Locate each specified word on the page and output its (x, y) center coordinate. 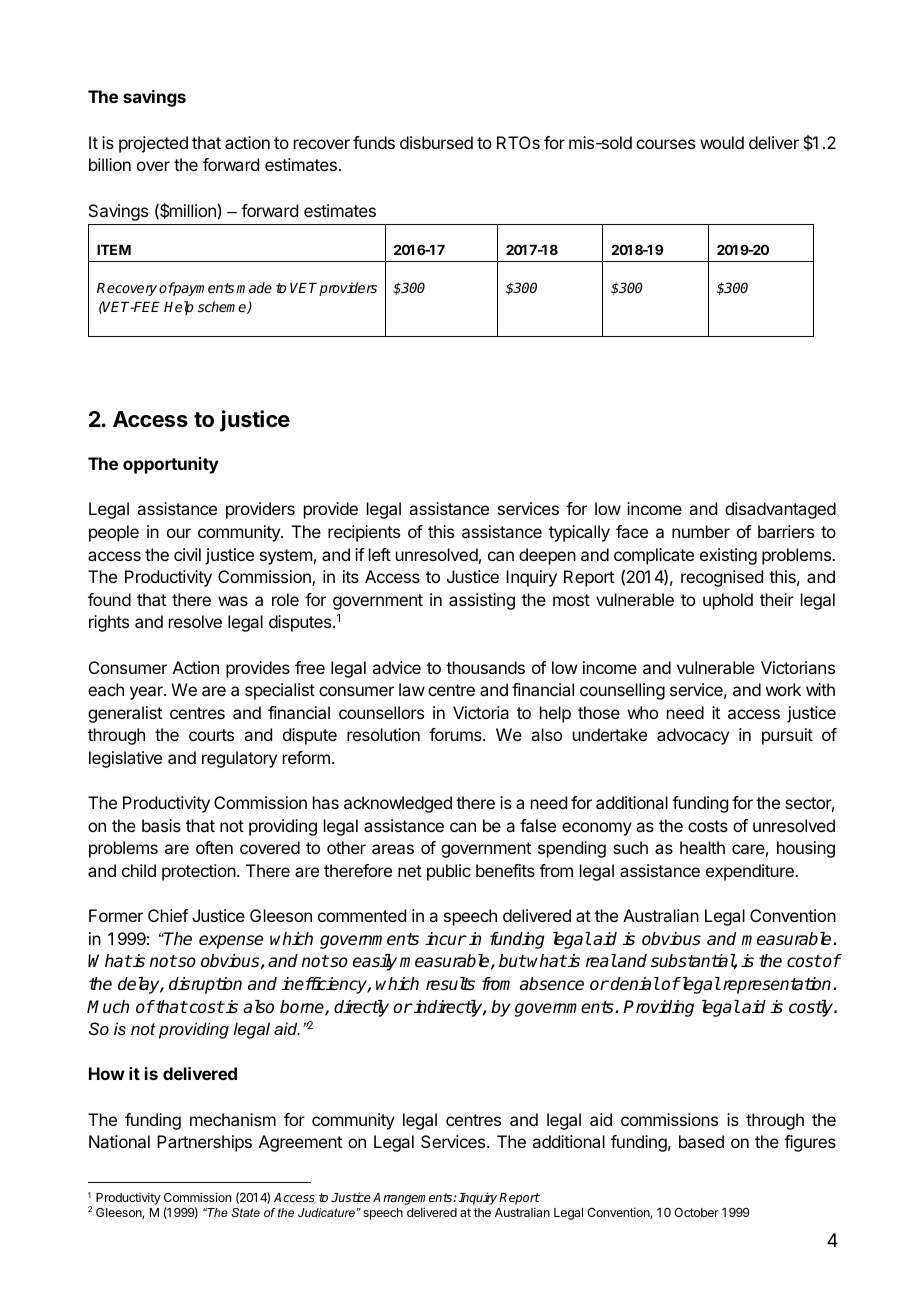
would (722, 142)
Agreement (300, 1143)
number (701, 531)
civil (187, 554)
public (449, 872)
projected (153, 144)
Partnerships (204, 1143)
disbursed (436, 142)
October (696, 1212)
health (702, 847)
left (380, 554)
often (214, 847)
